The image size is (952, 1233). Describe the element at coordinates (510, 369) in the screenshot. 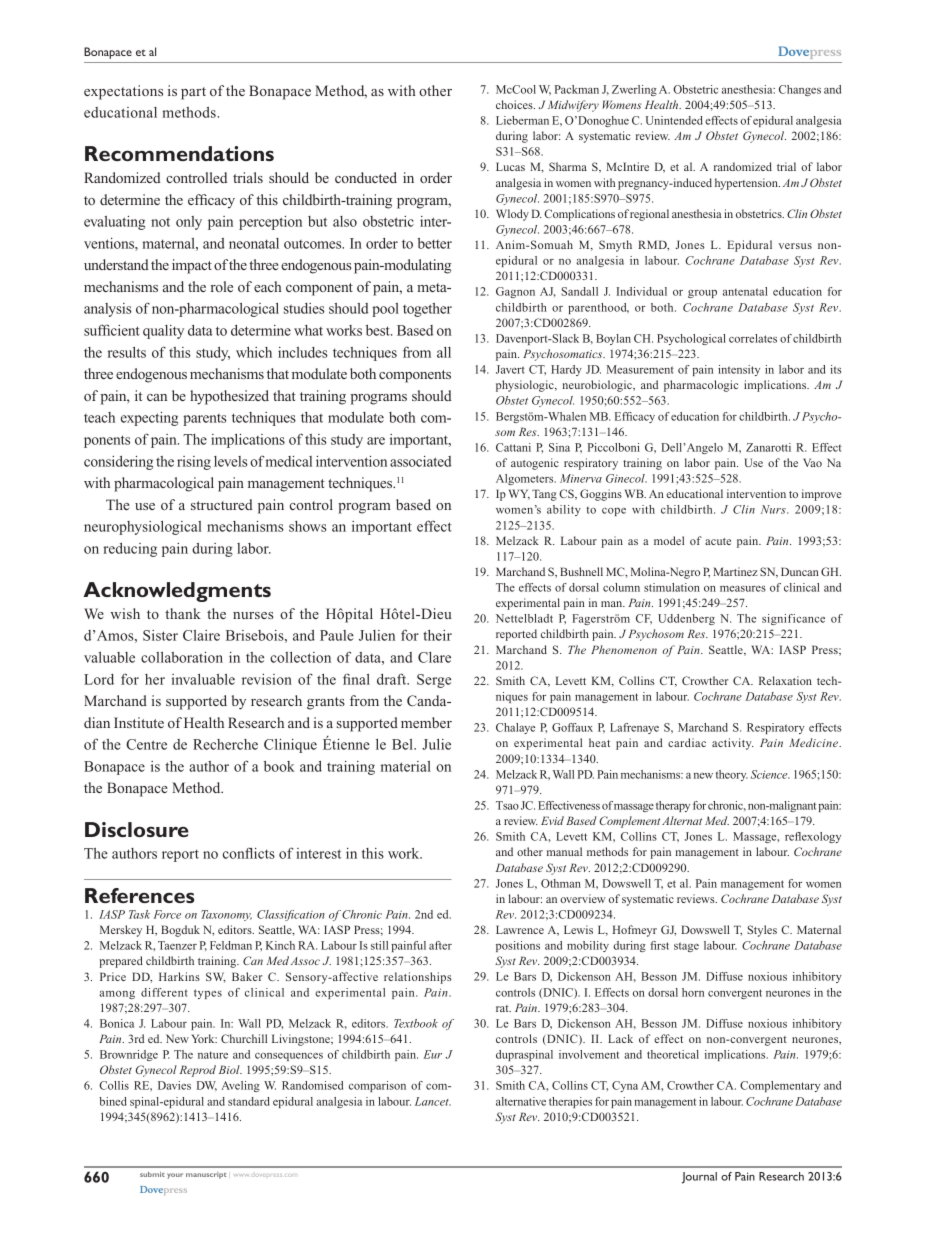

I see `Javert` at that location.
